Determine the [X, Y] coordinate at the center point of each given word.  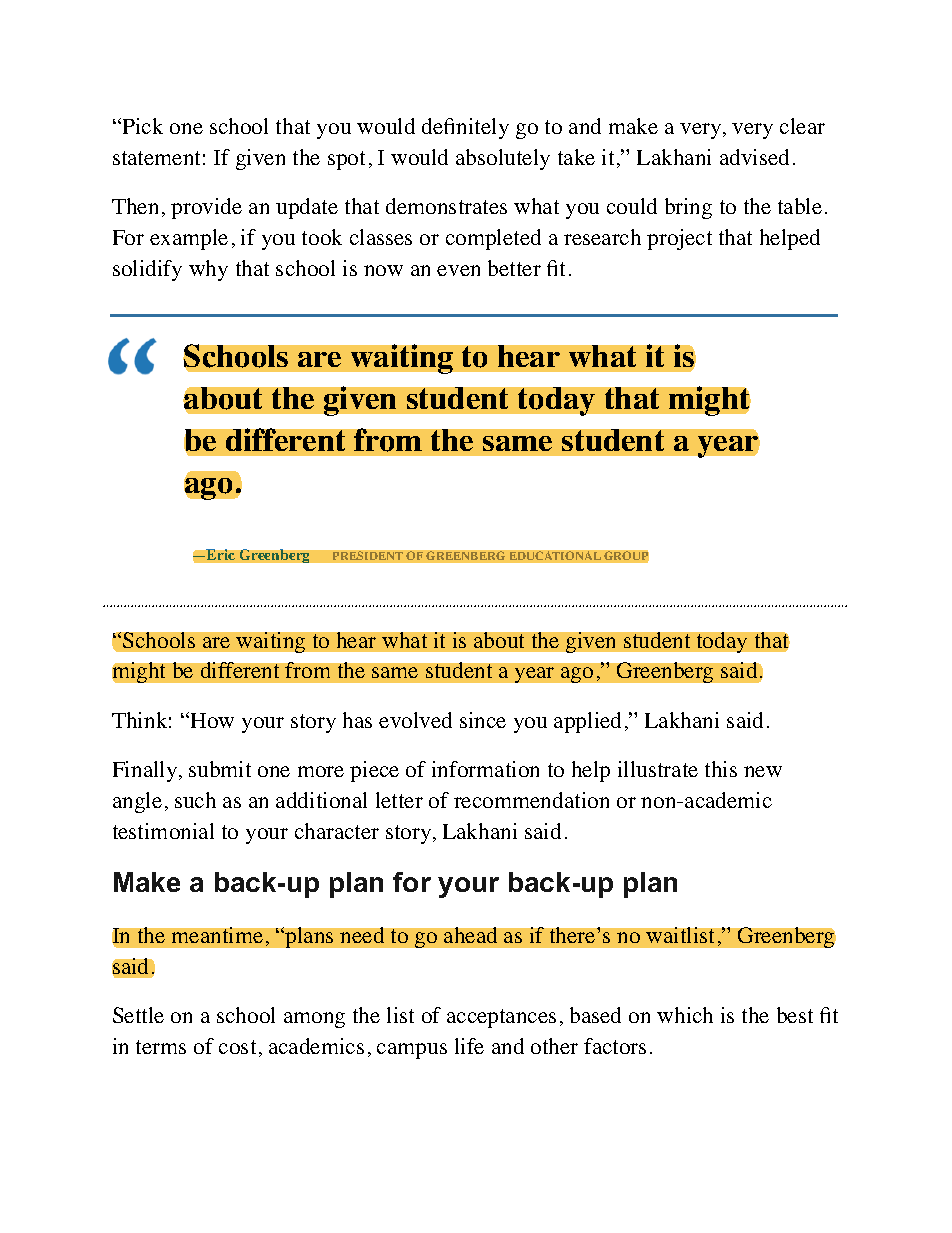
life [469, 1046]
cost [237, 1047]
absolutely [503, 159]
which [685, 1015]
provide [206, 208]
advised [754, 157]
